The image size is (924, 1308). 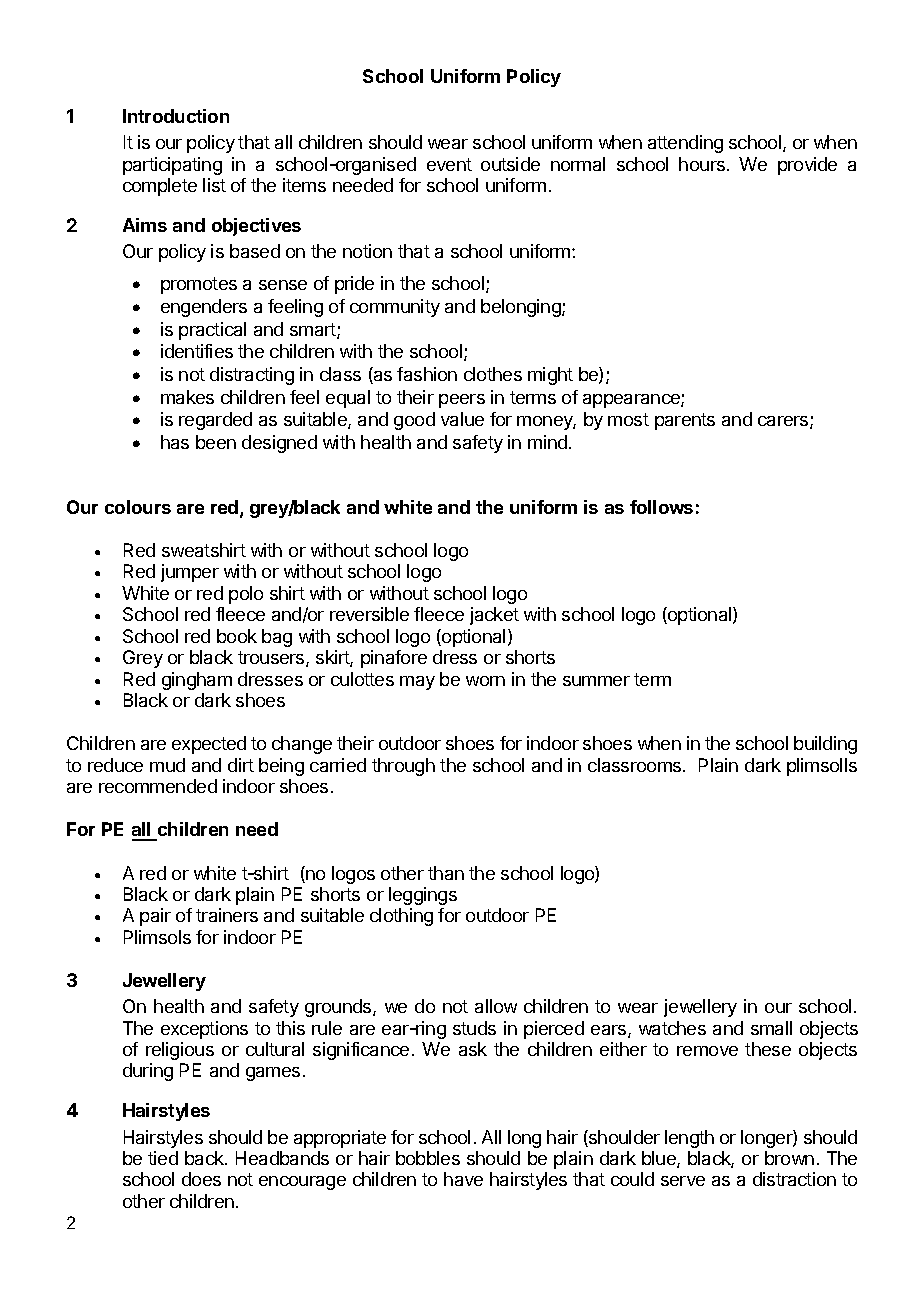 I want to click on building, so click(x=825, y=745).
